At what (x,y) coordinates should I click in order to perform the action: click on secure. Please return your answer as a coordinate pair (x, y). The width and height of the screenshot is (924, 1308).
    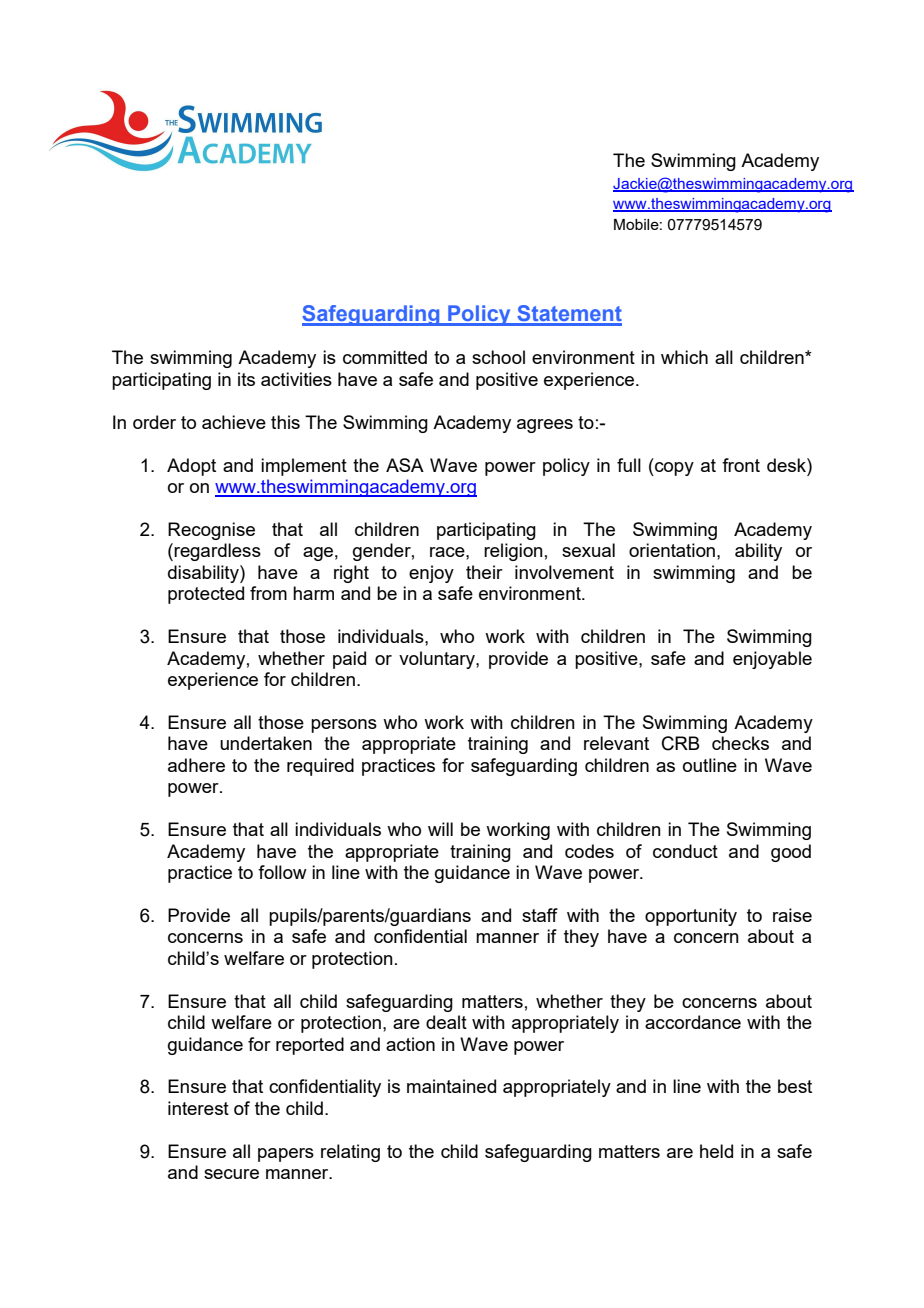
    Looking at the image, I should click on (231, 1174).
